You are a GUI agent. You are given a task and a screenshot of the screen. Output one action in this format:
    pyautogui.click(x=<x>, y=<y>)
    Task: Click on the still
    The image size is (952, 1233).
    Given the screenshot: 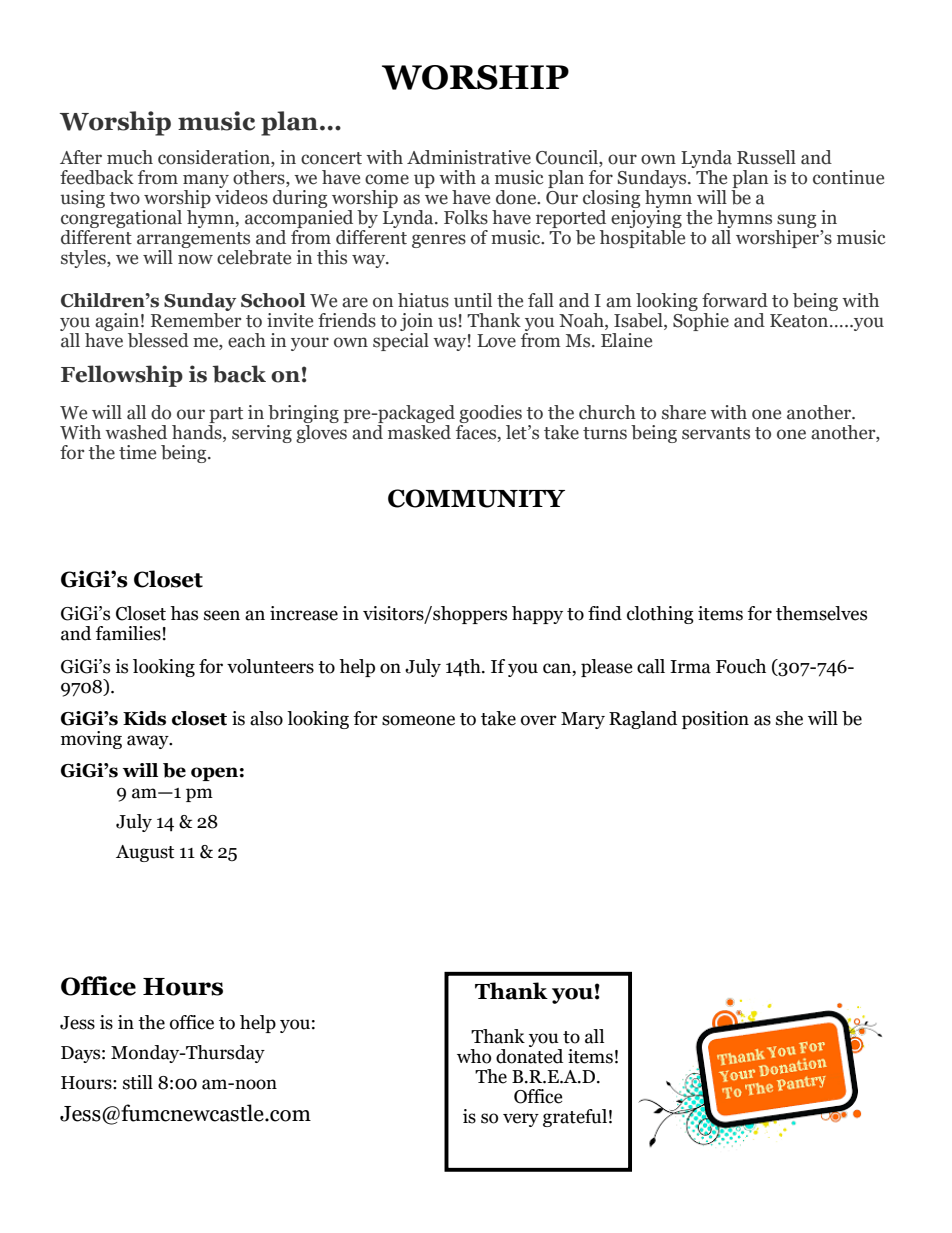 What is the action you would take?
    pyautogui.click(x=138, y=1082)
